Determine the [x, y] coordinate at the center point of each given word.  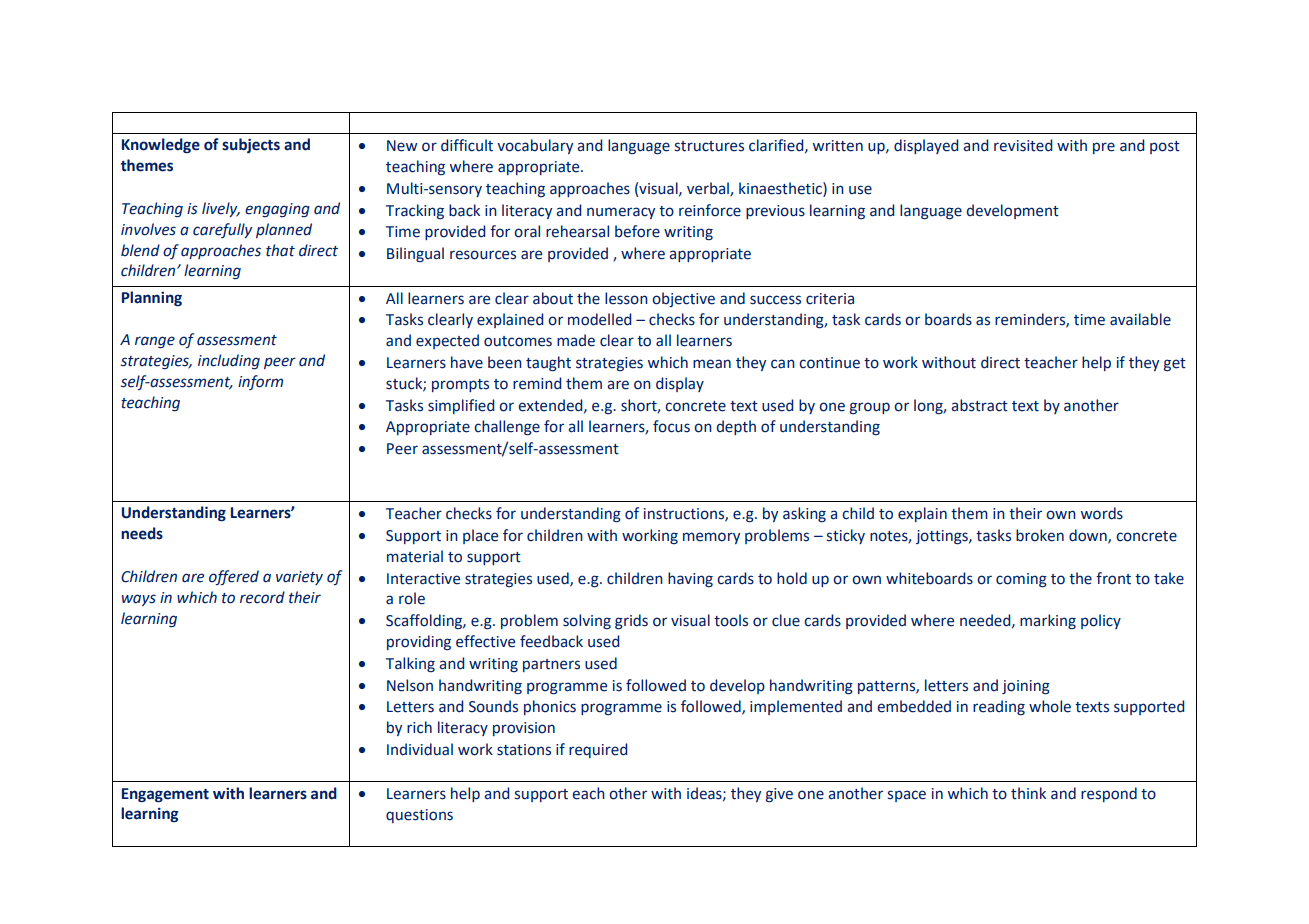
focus [671, 426]
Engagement [165, 795]
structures [709, 146]
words [1102, 513]
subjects [251, 145]
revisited [1023, 145]
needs [142, 533]
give [779, 795]
